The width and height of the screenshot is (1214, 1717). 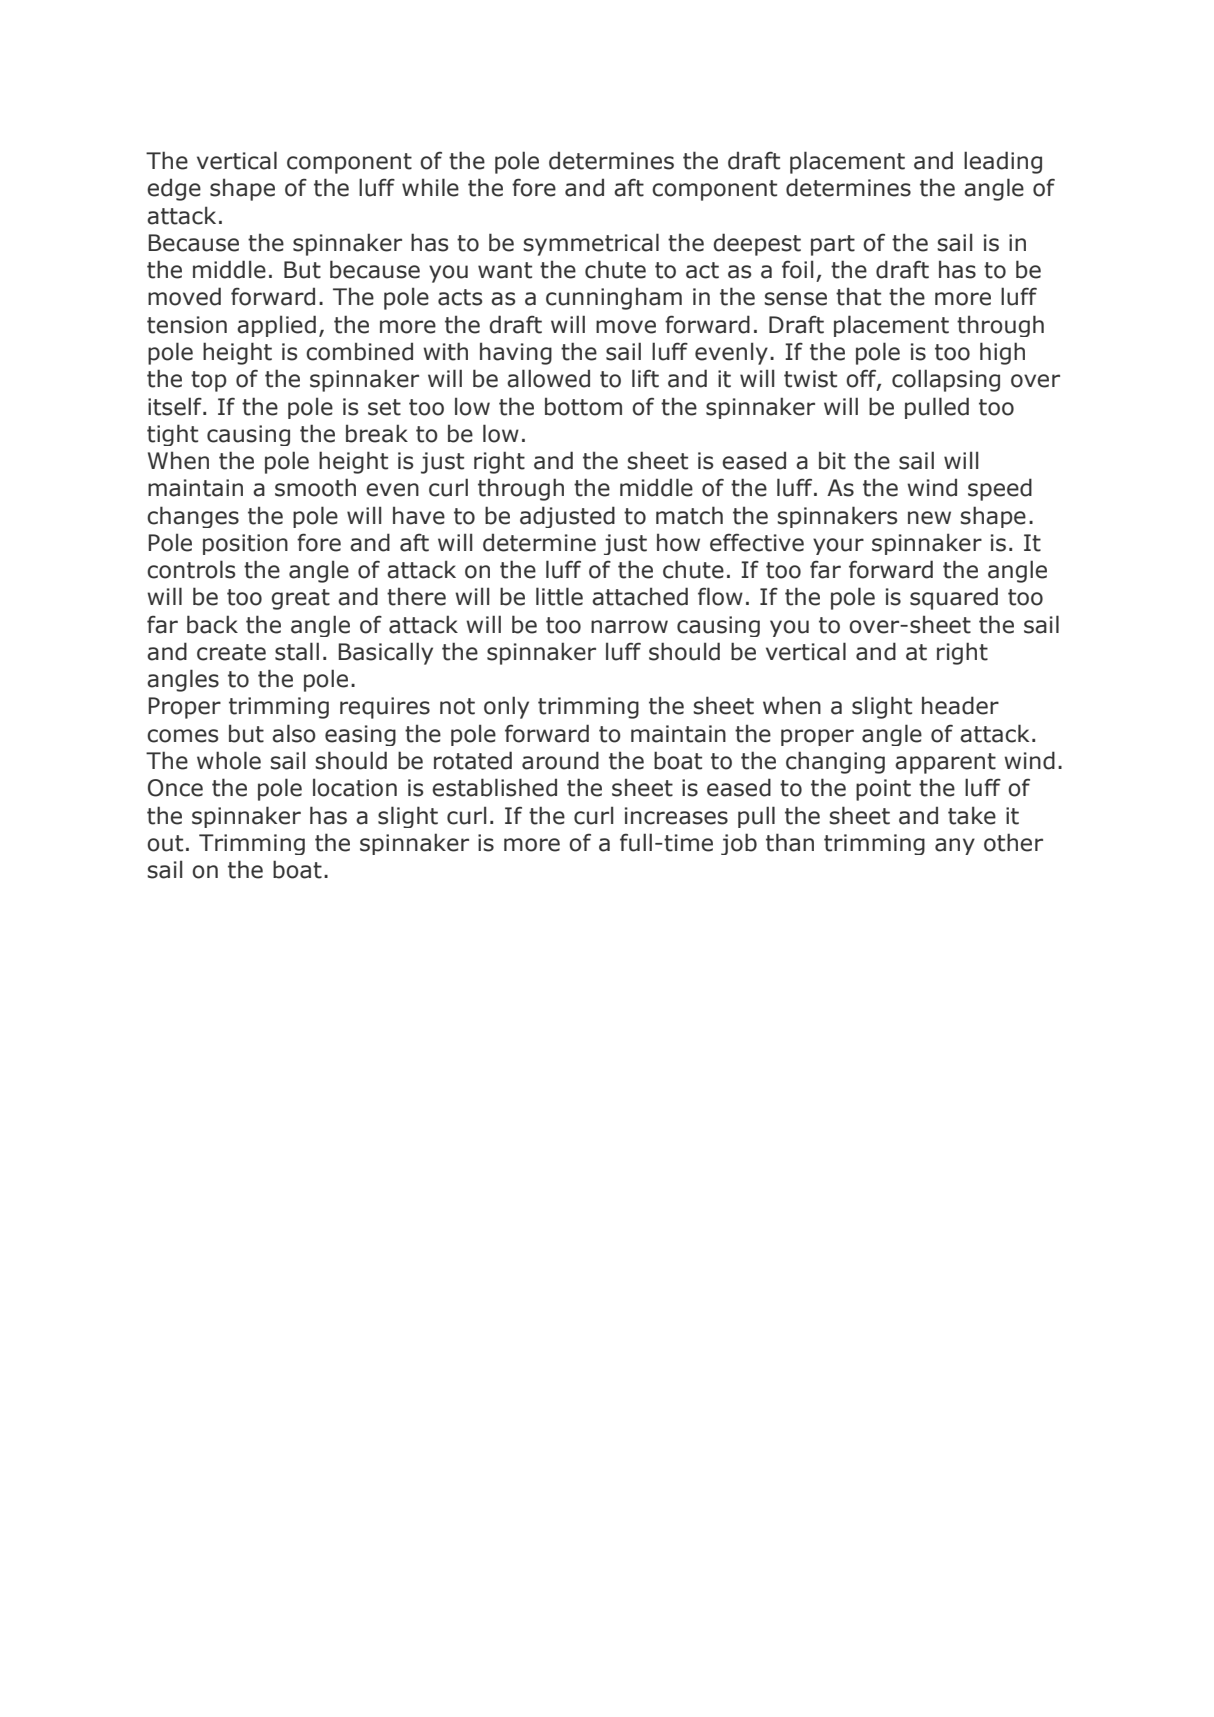 What do you see at coordinates (689, 515) in the screenshot?
I see `match` at bounding box center [689, 515].
